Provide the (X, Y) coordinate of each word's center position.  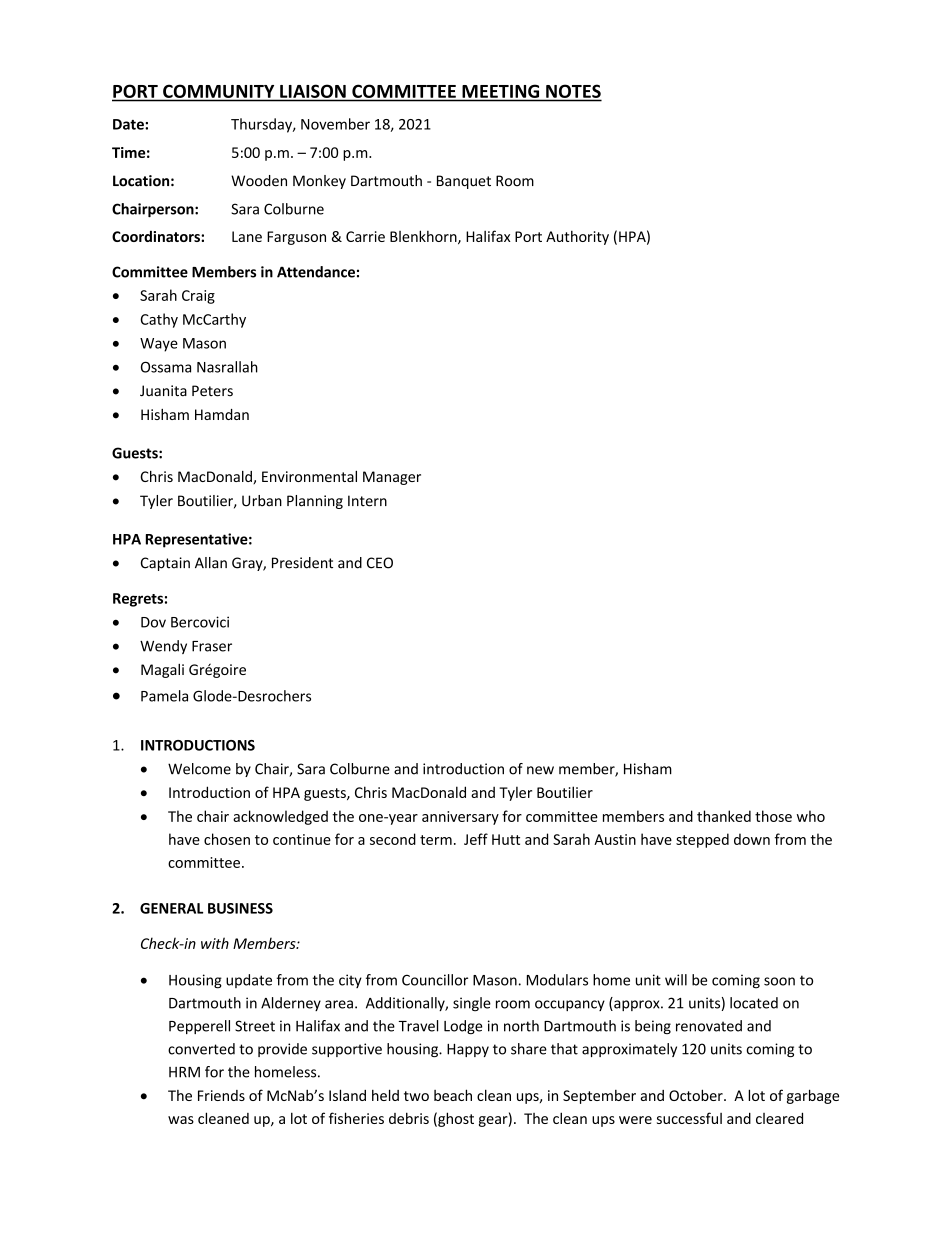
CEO (380, 563)
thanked (724, 816)
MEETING (500, 91)
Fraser (212, 646)
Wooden (259, 181)
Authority (577, 237)
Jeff (476, 839)
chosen (227, 839)
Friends (221, 1095)
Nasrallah (227, 367)
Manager (392, 478)
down (752, 839)
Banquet (464, 182)
